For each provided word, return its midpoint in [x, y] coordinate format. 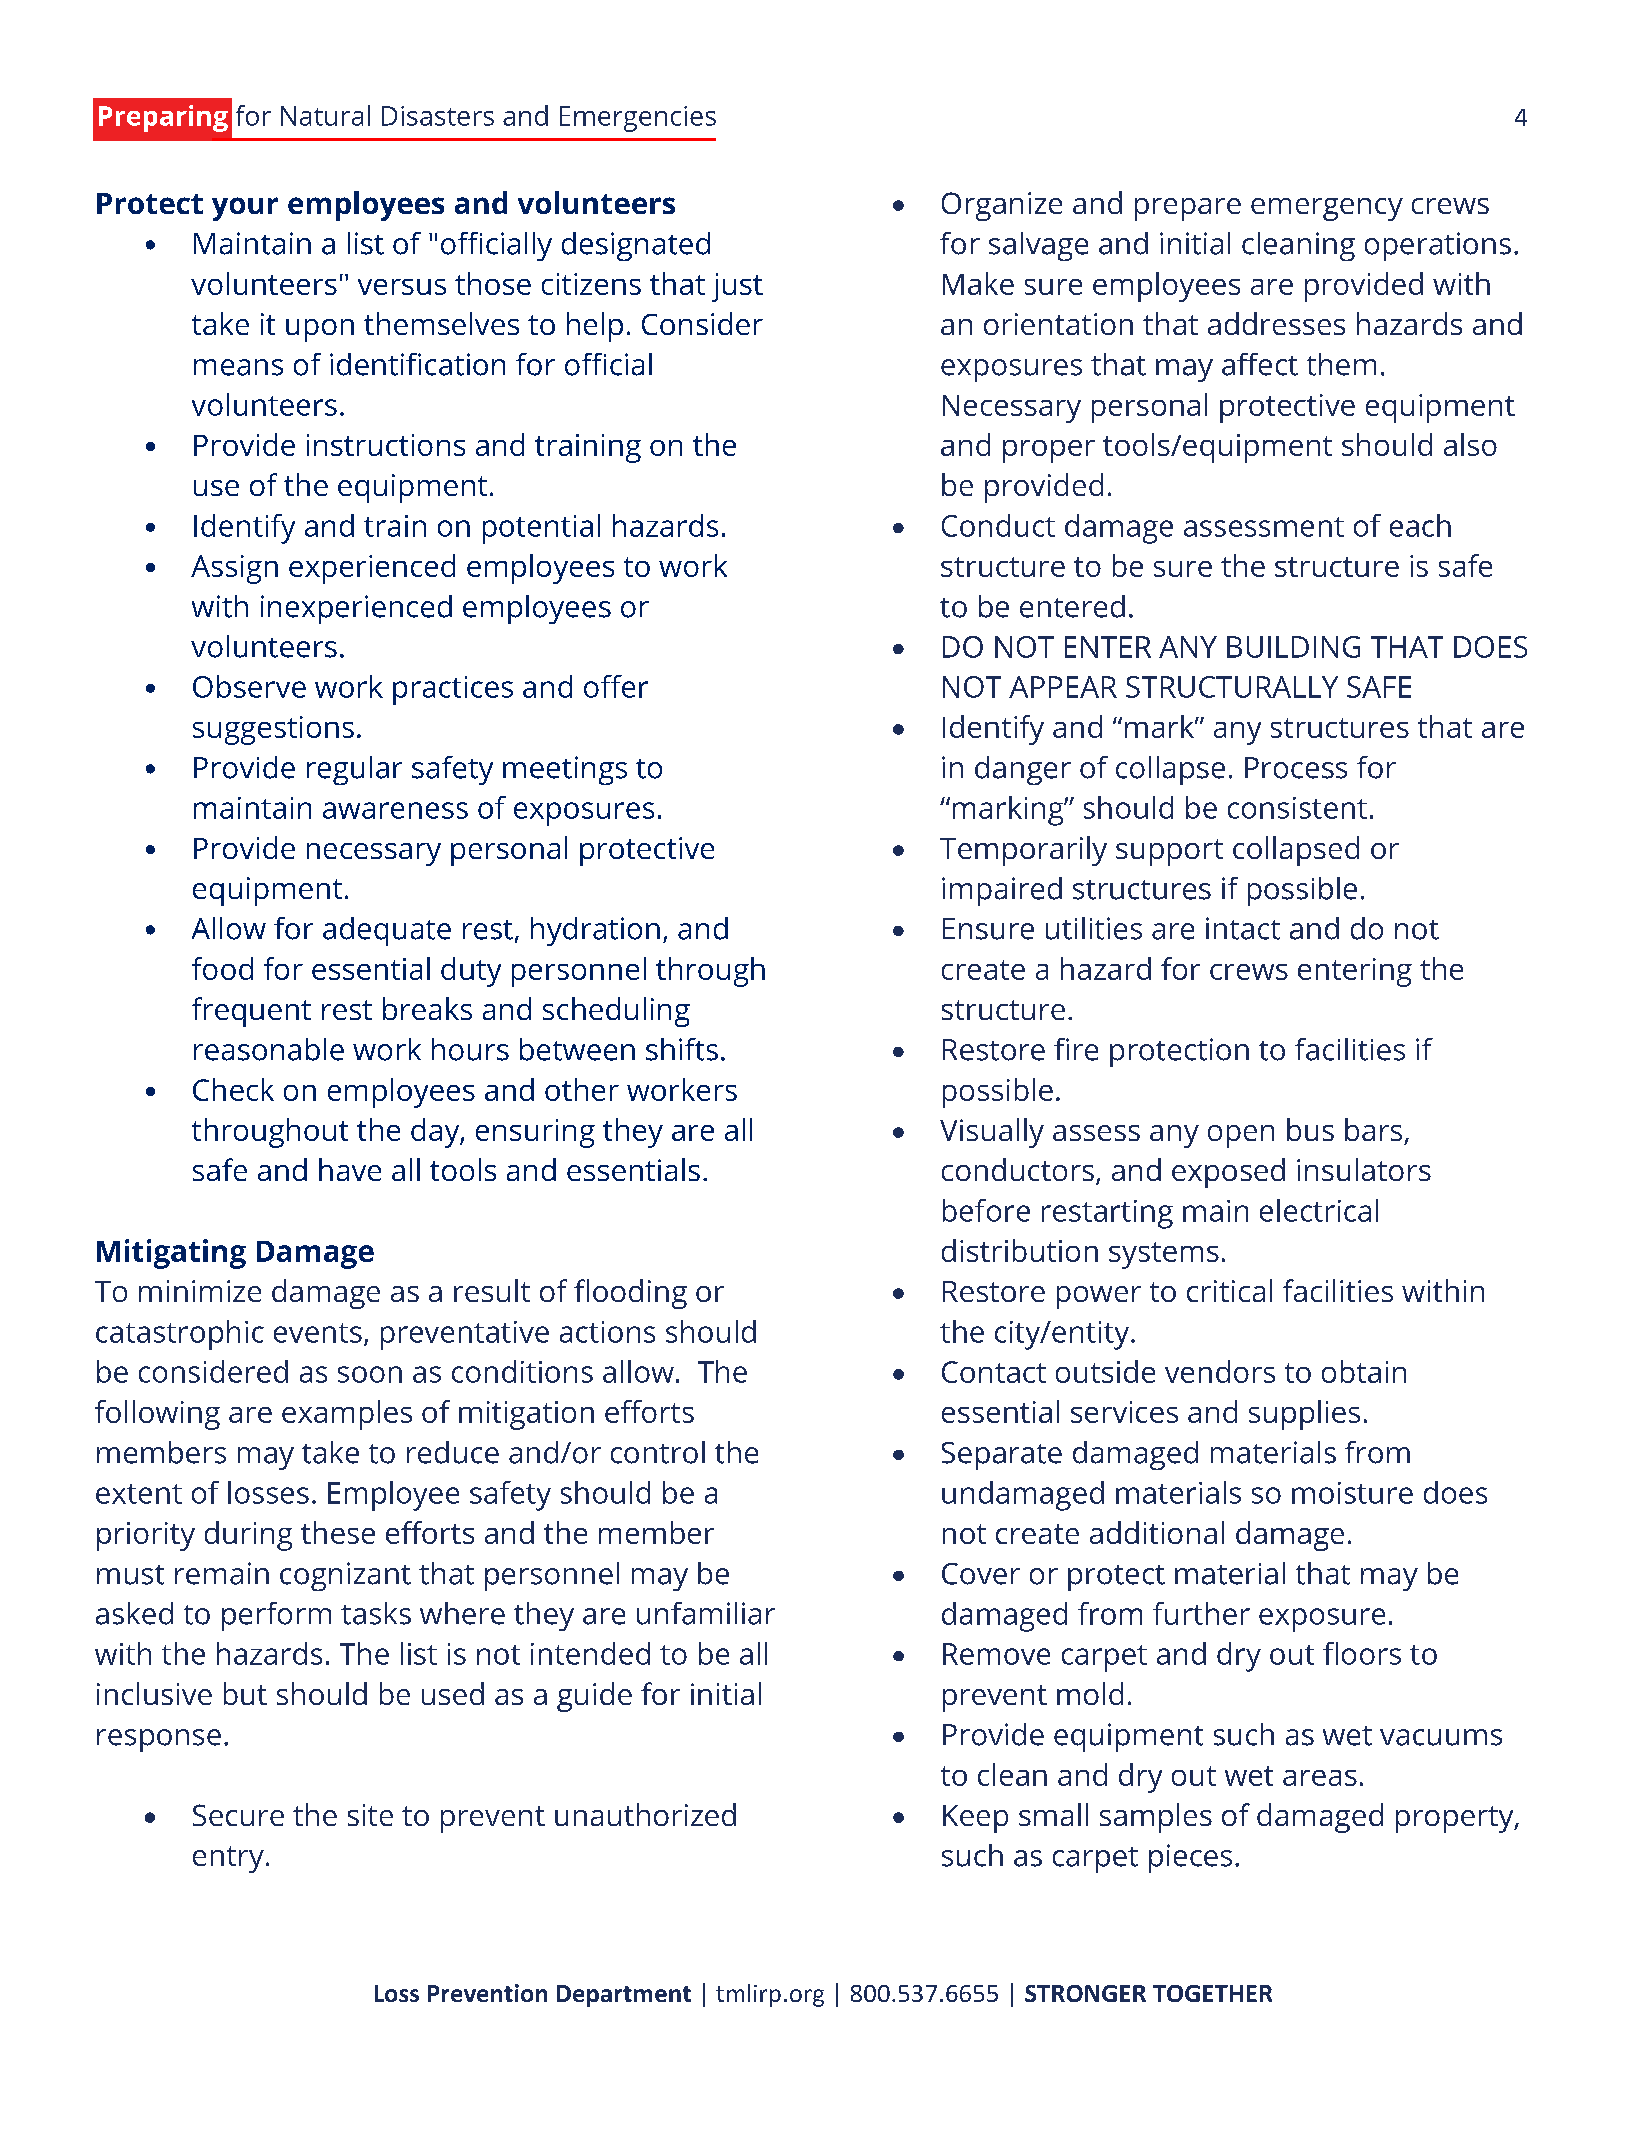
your [245, 209]
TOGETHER [1212, 1993]
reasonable [269, 1049]
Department [624, 1996]
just [737, 287]
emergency [1327, 209]
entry [228, 1859]
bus [1310, 1129]
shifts [682, 1049]
